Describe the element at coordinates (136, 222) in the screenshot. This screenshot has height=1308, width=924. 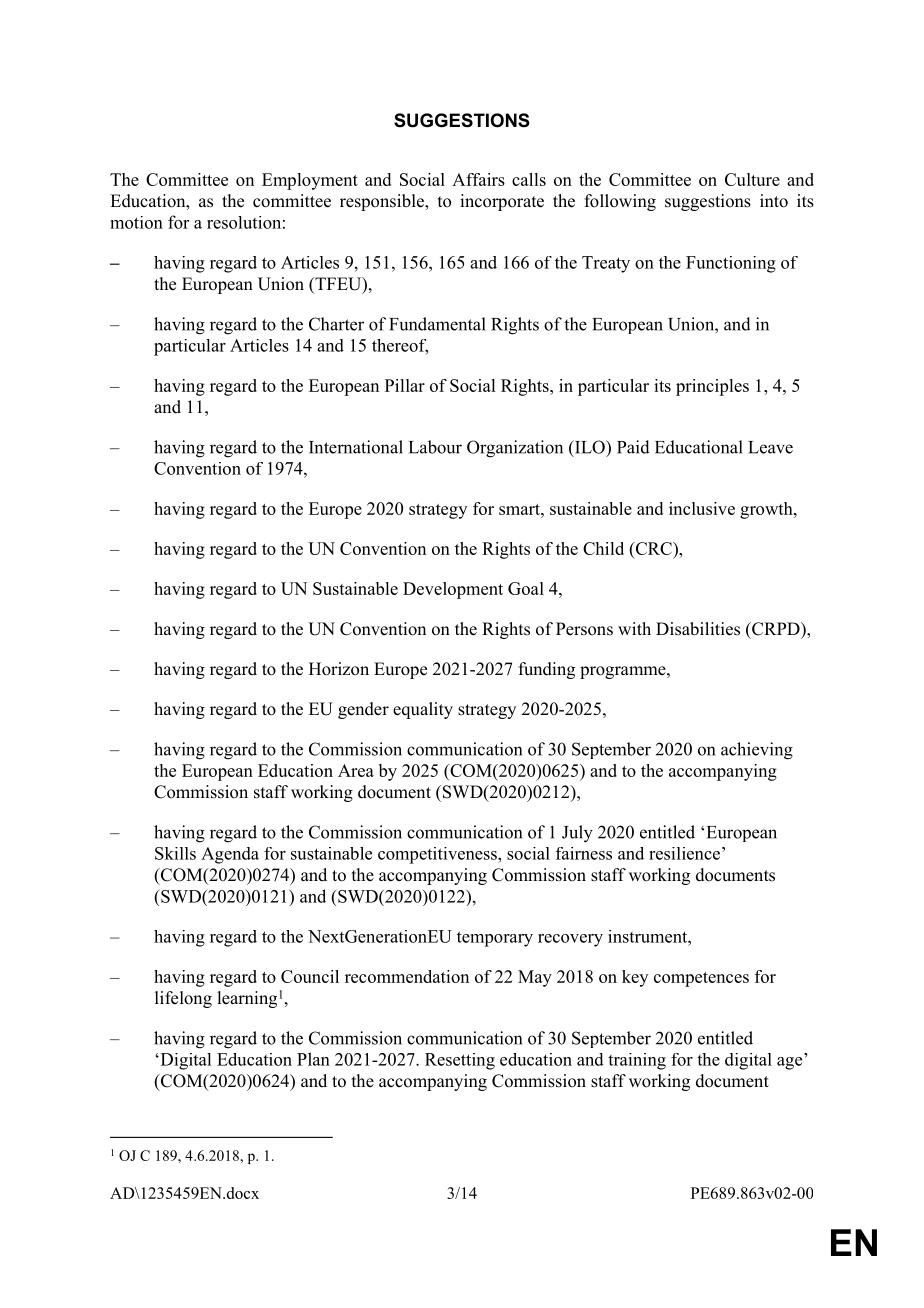
I see `motion` at that location.
